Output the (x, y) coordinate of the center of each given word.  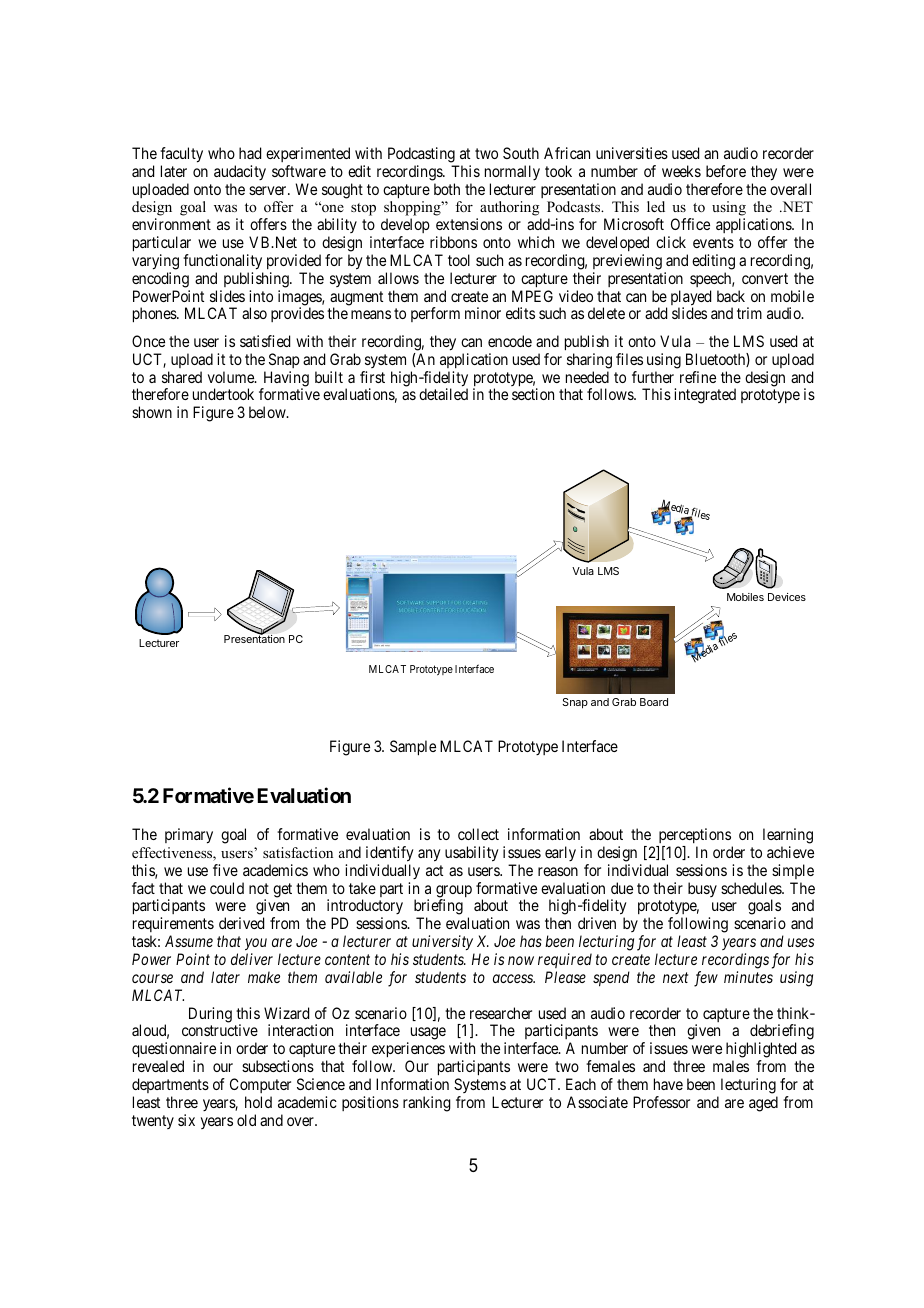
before (726, 171)
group (454, 892)
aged (763, 1104)
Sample (413, 748)
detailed (443, 394)
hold (258, 1102)
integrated (705, 396)
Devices (787, 597)
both (447, 189)
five (225, 870)
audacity (240, 172)
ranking (427, 1104)
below (268, 412)
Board (654, 702)
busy (702, 889)
